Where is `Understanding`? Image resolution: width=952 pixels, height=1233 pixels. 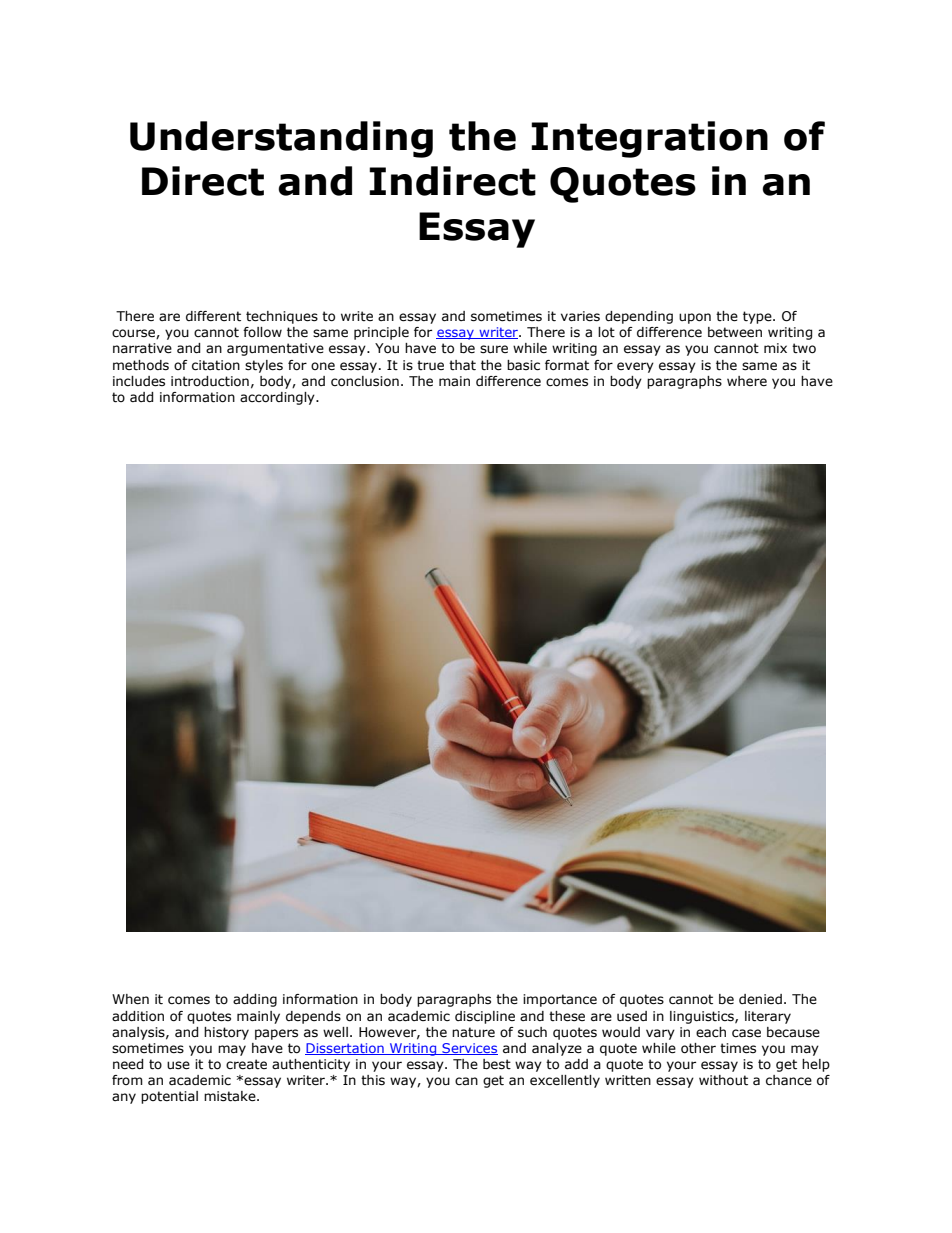 Understanding is located at coordinates (281, 139).
